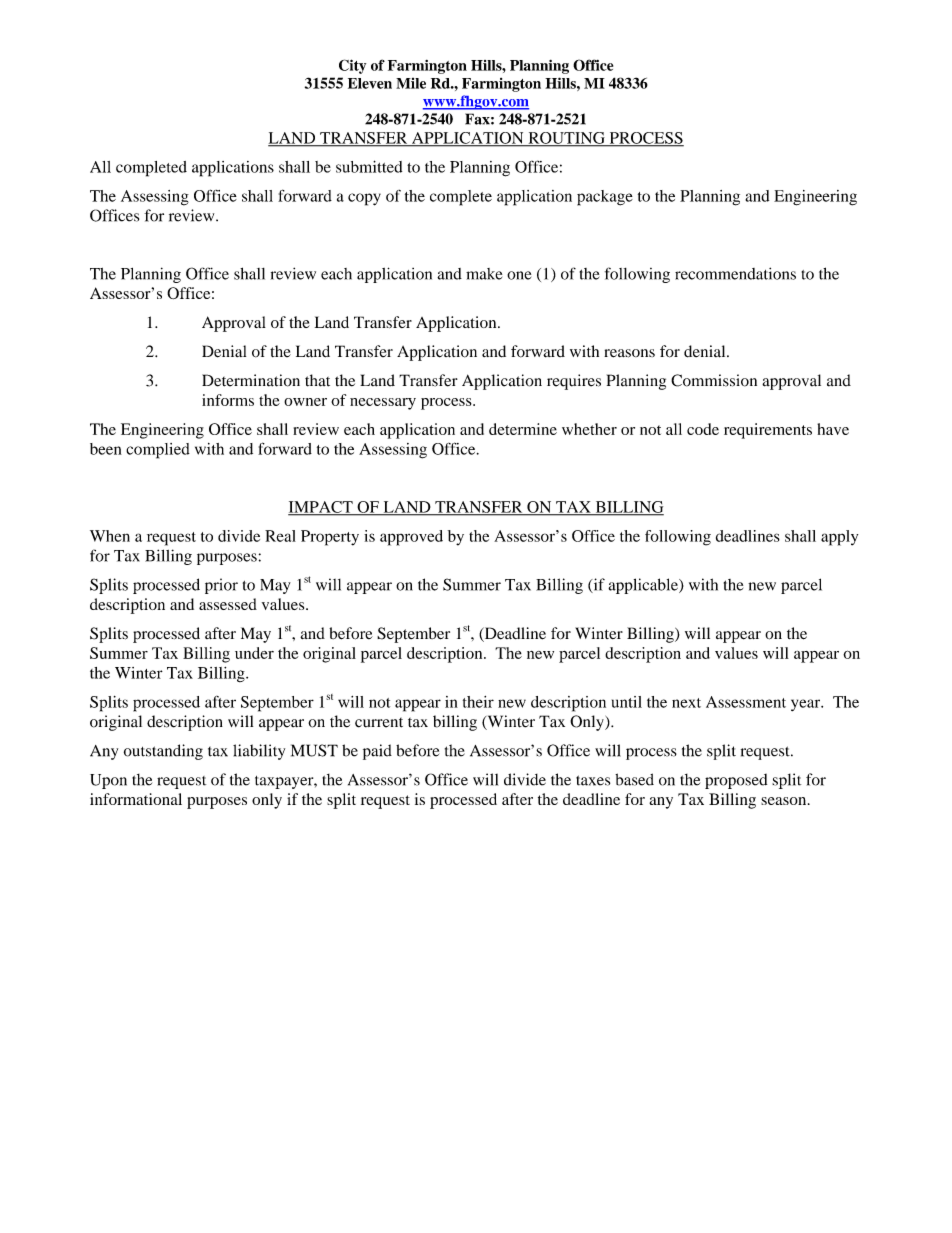  What do you see at coordinates (566, 139) in the screenshot?
I see `ROUTING` at bounding box center [566, 139].
